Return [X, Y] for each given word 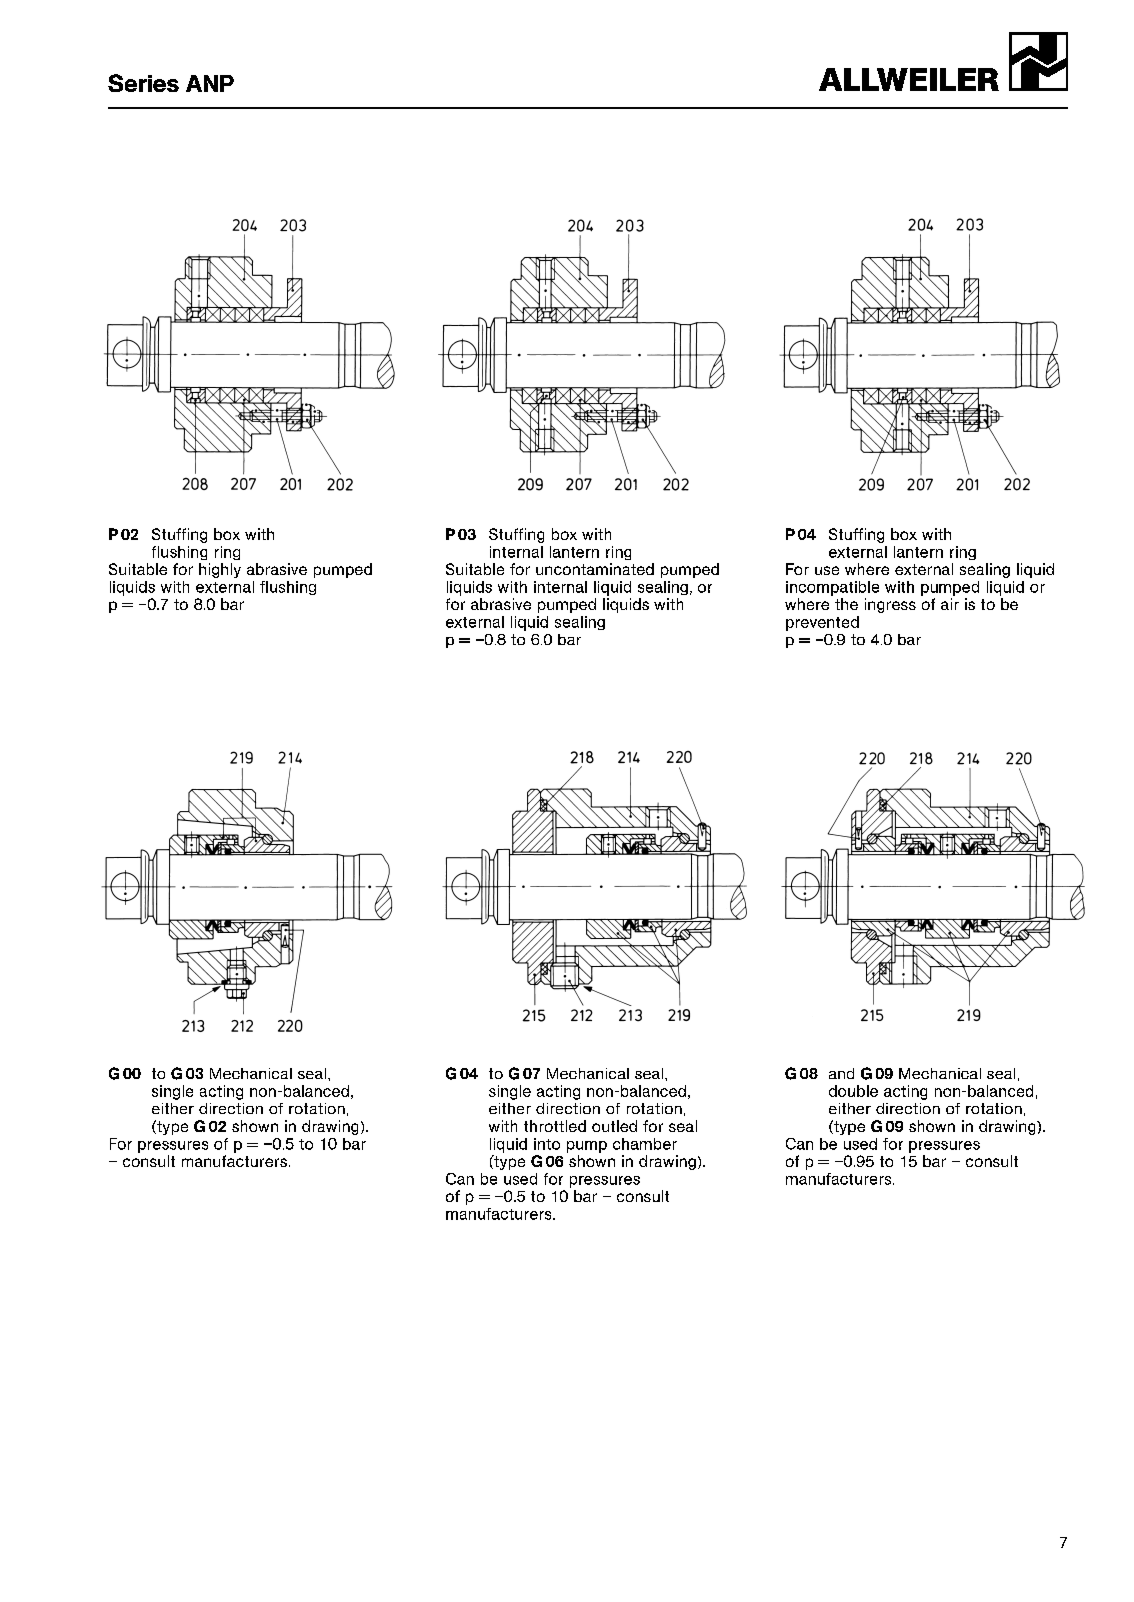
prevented [822, 623]
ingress [890, 605]
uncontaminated [595, 569]
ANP [210, 83]
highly [220, 570]
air [950, 604]
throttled [555, 1126]
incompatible [832, 588]
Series [143, 83]
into [547, 1144]
